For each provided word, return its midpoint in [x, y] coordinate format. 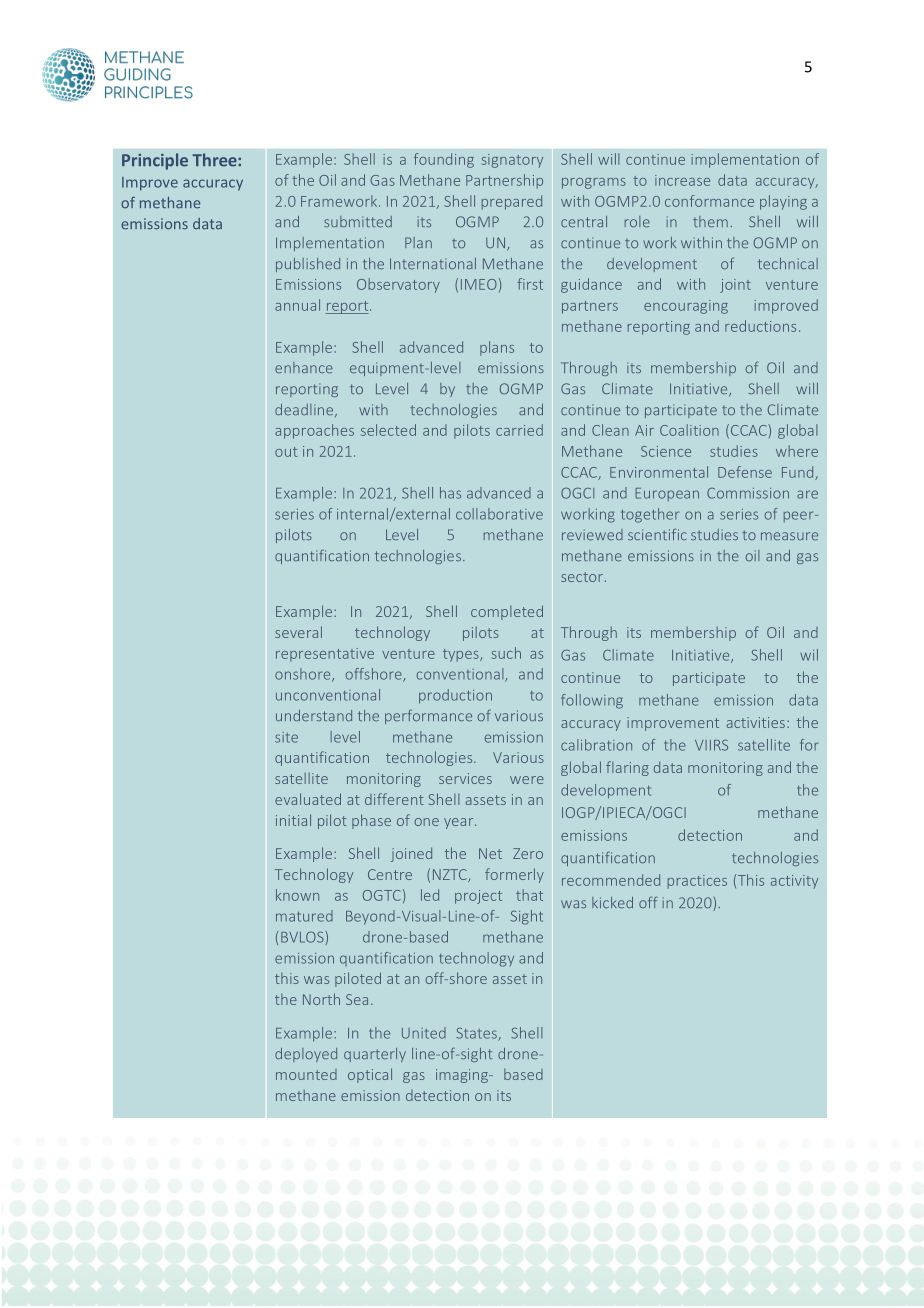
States [477, 1034]
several [298, 632]
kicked [612, 902]
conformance [709, 201]
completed [507, 612]
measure [789, 536]
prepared [512, 202]
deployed [306, 1055]
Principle [155, 161]
